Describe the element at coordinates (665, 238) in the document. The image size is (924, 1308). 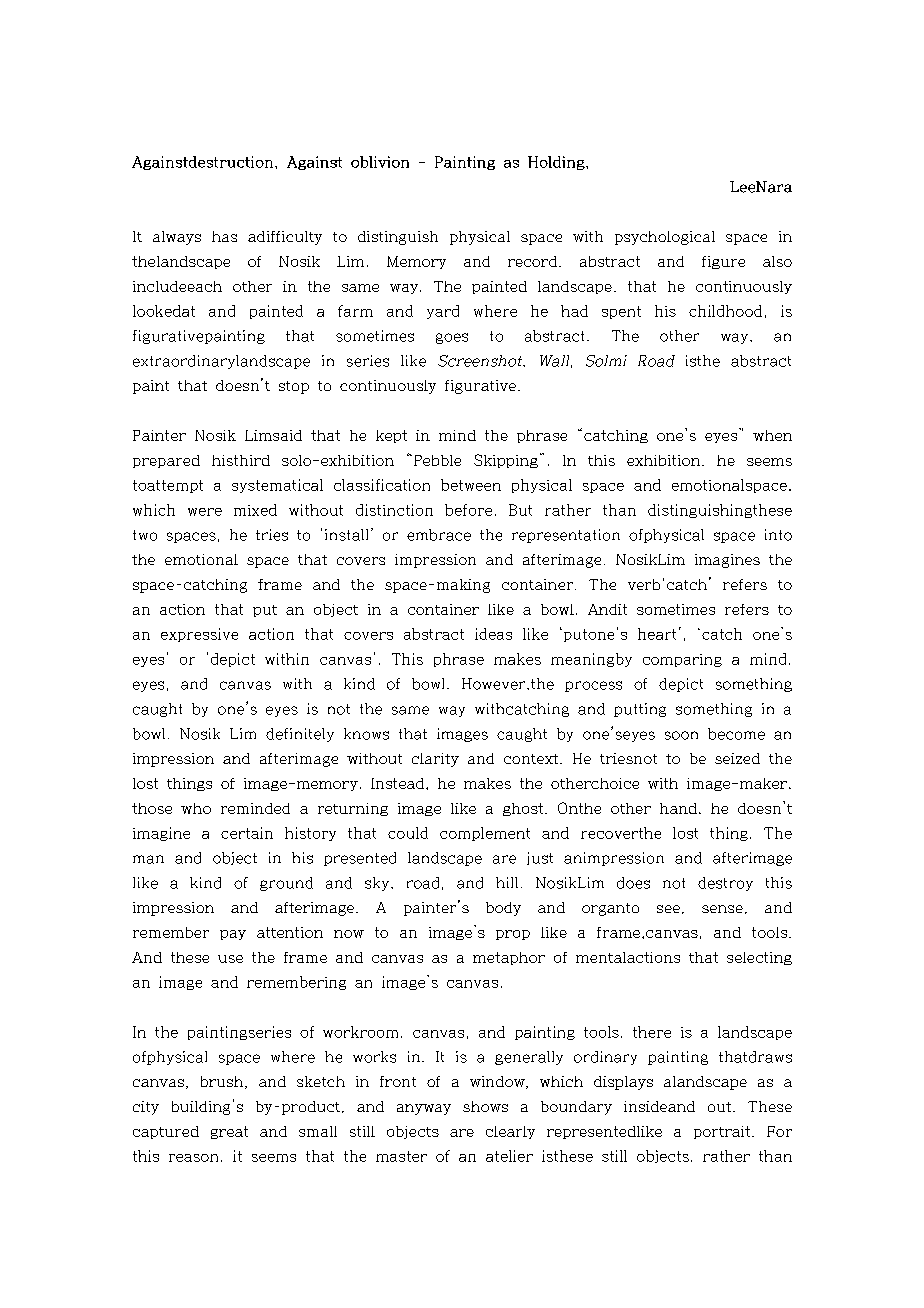
I see `psychological` at that location.
